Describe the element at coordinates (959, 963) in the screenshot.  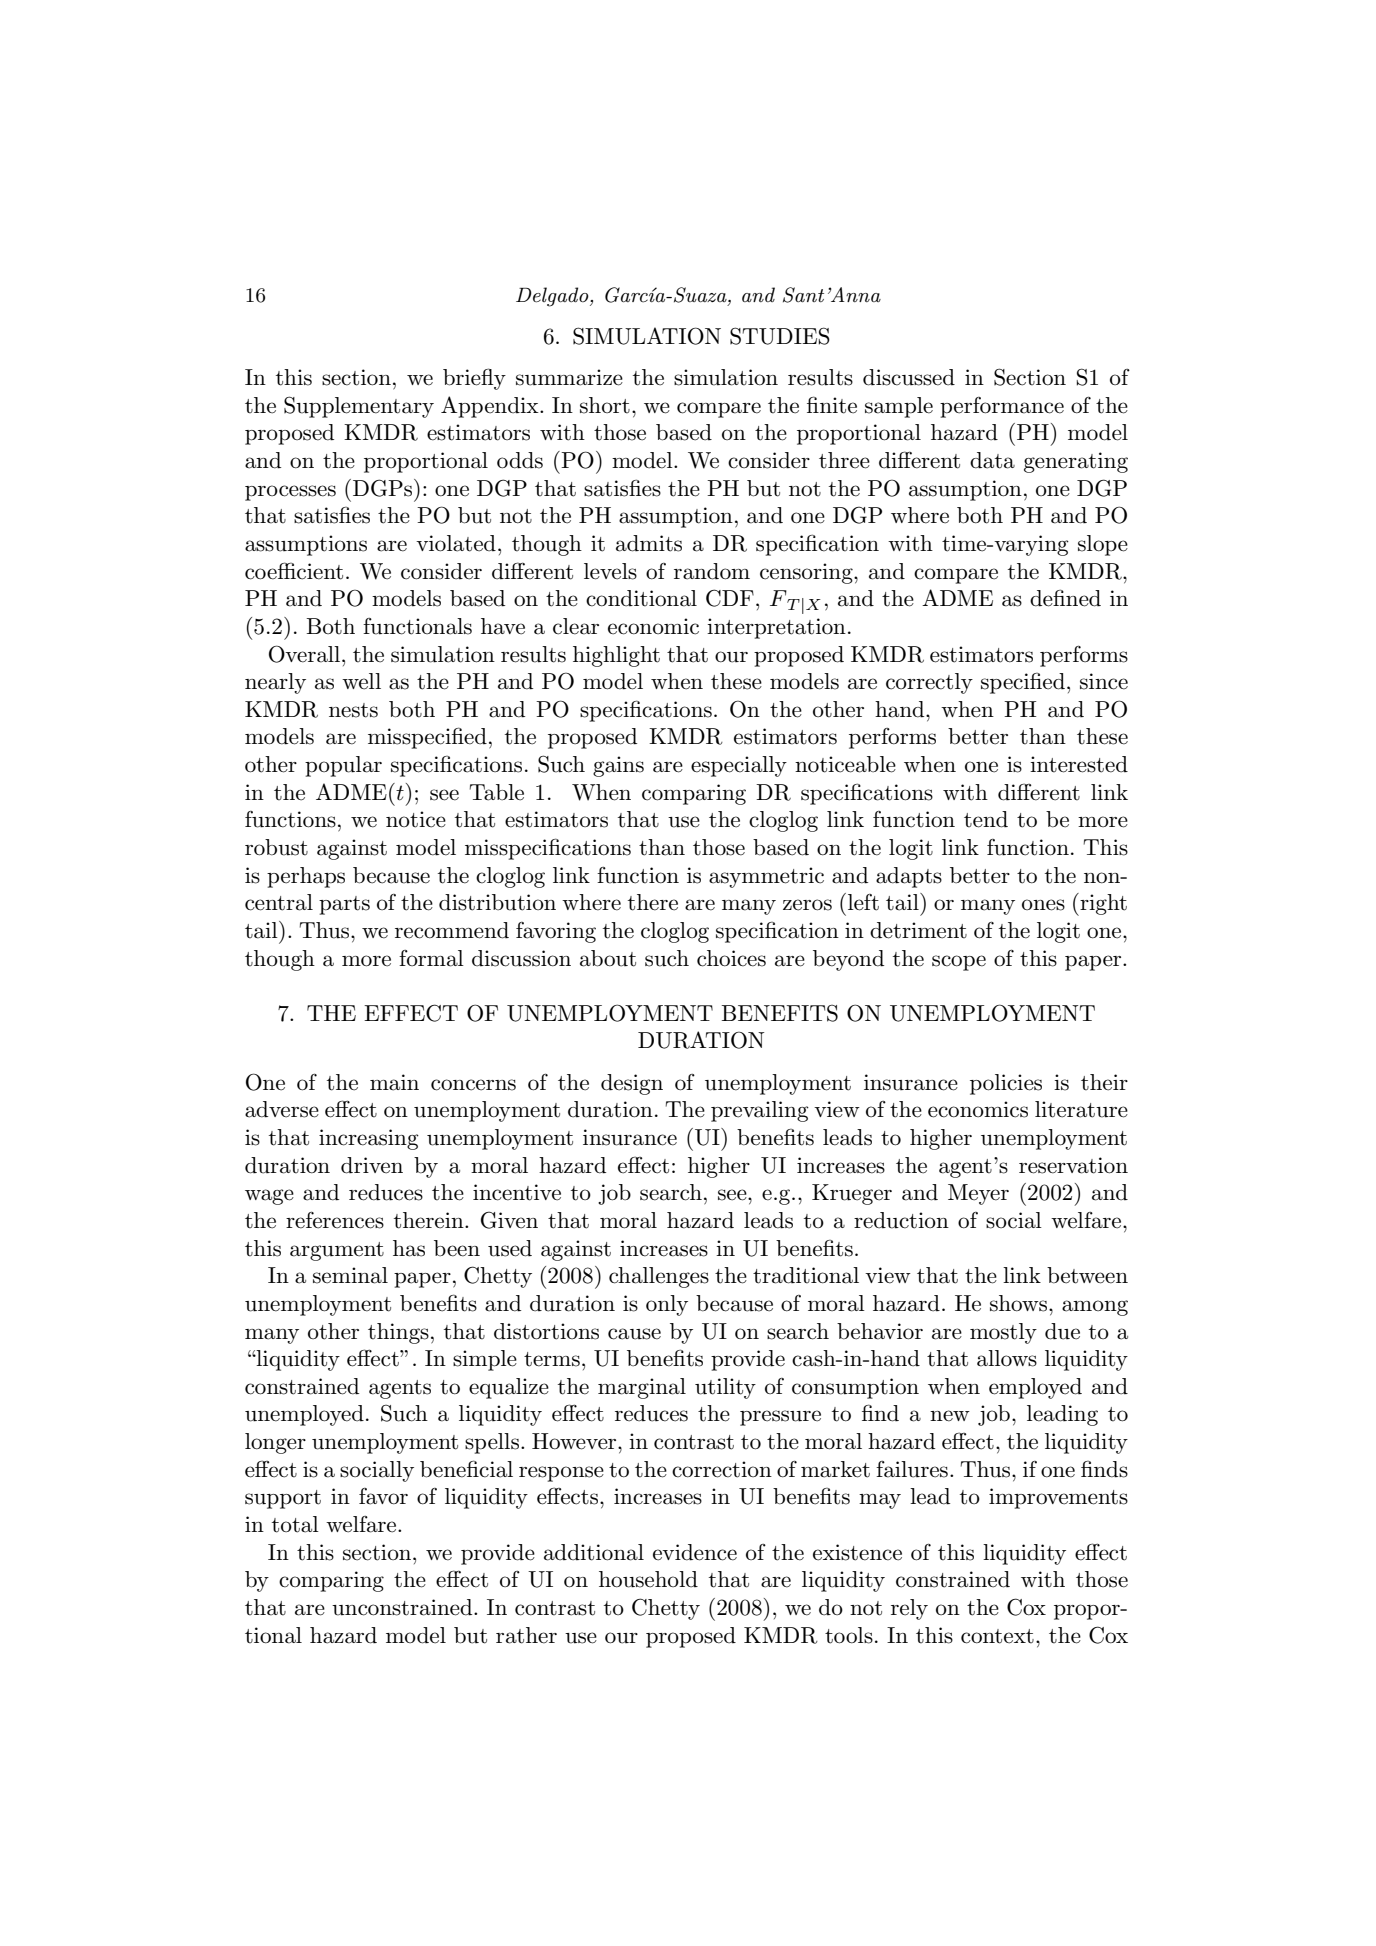
I see `scope` at that location.
